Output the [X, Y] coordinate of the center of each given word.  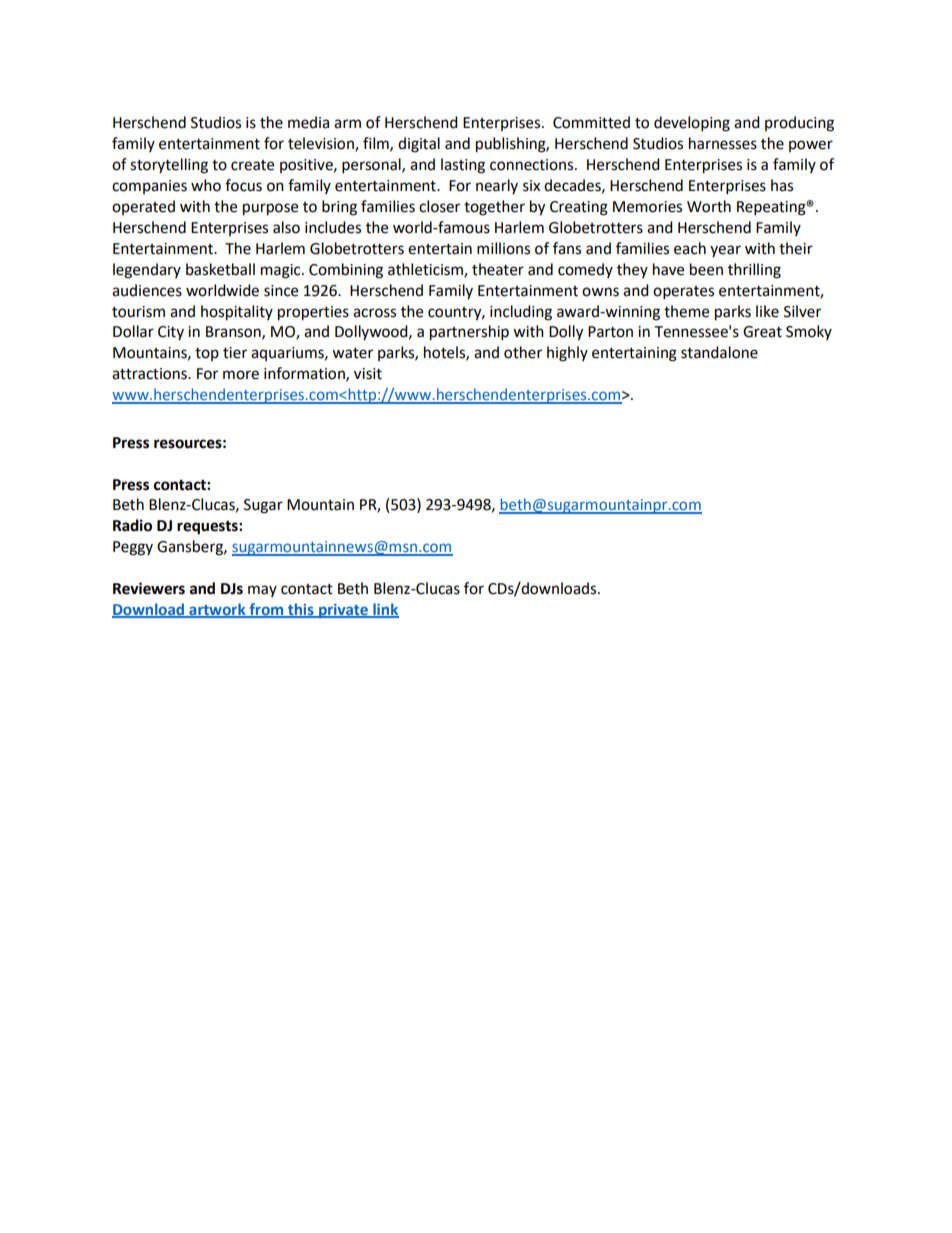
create [252, 165]
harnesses [723, 143]
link [385, 610]
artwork [217, 610]
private [343, 611]
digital [419, 145]
